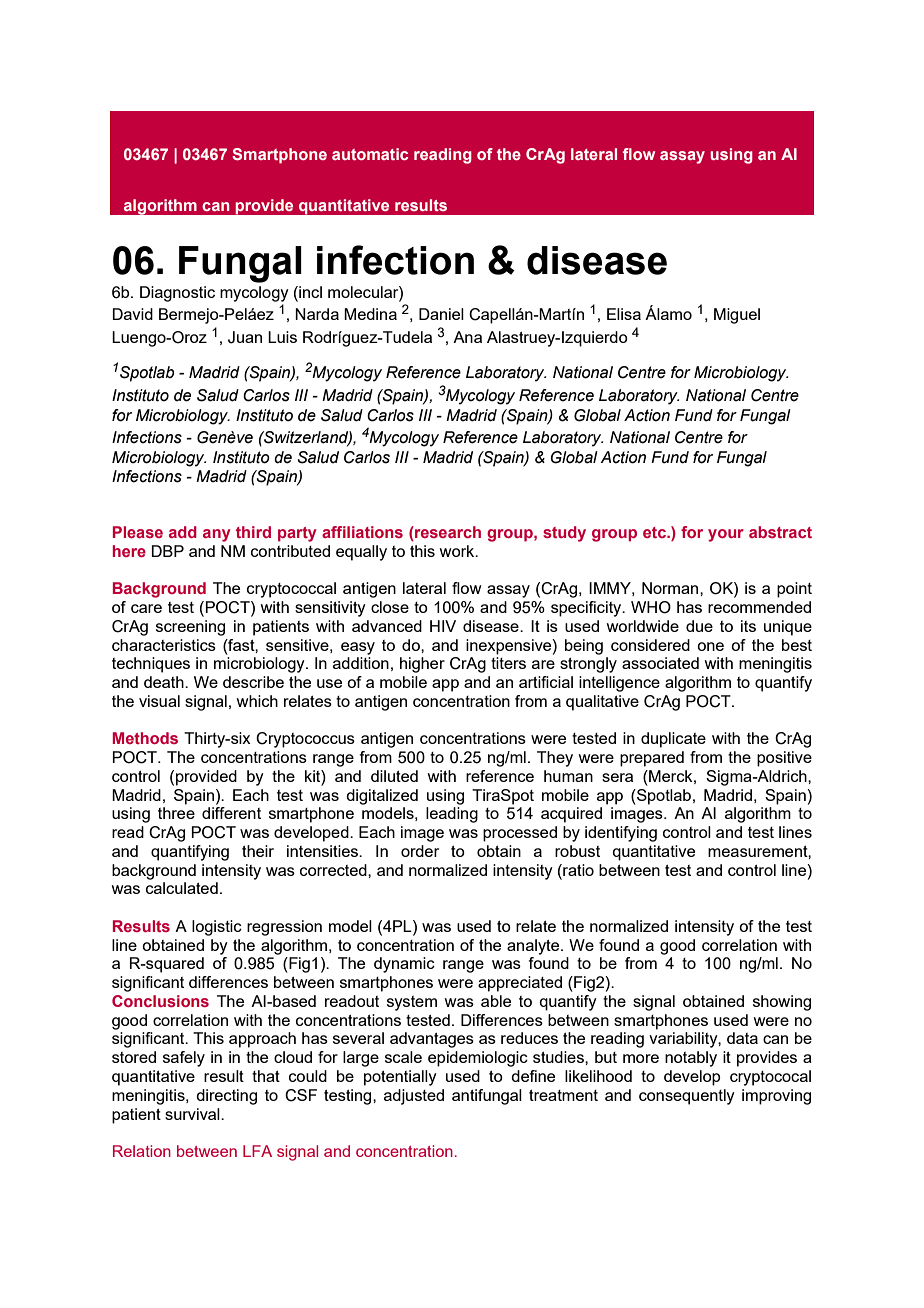 This image has height=1308, width=924. I want to click on Juan, so click(245, 337).
